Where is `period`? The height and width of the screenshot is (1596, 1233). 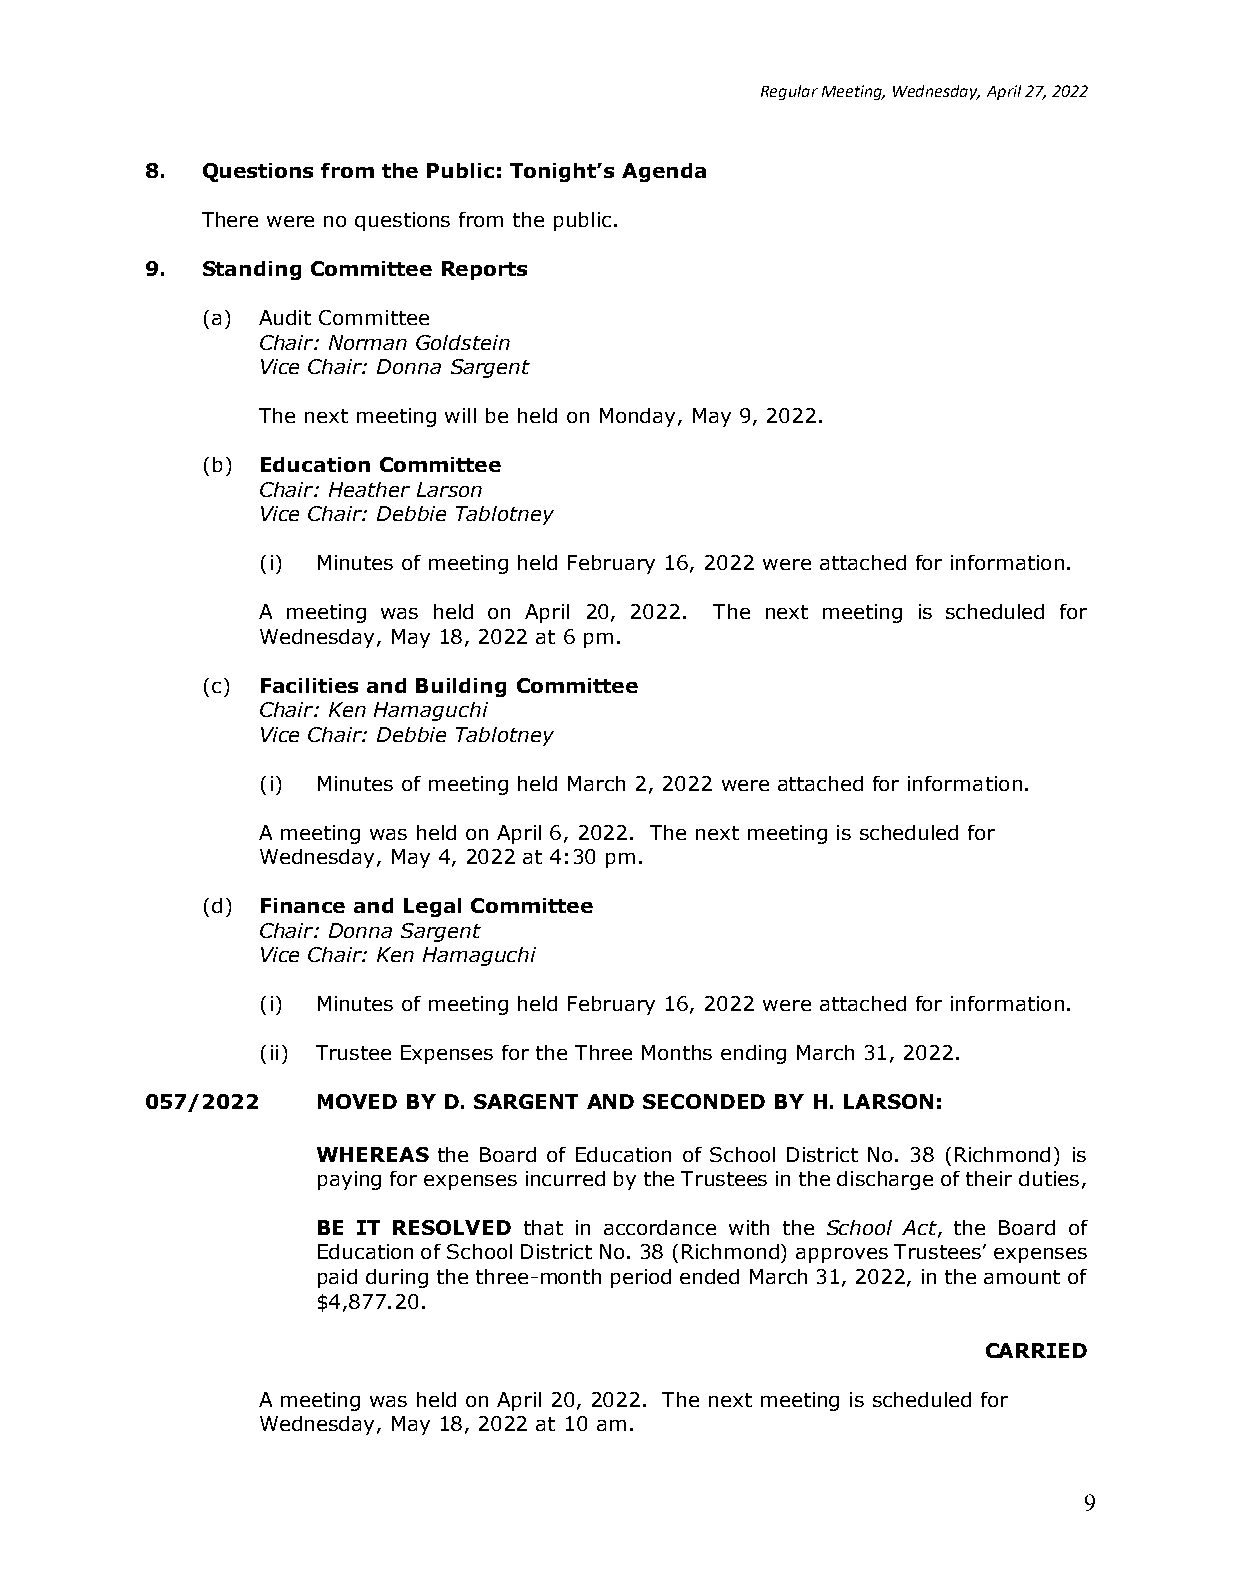 period is located at coordinates (641, 1278).
